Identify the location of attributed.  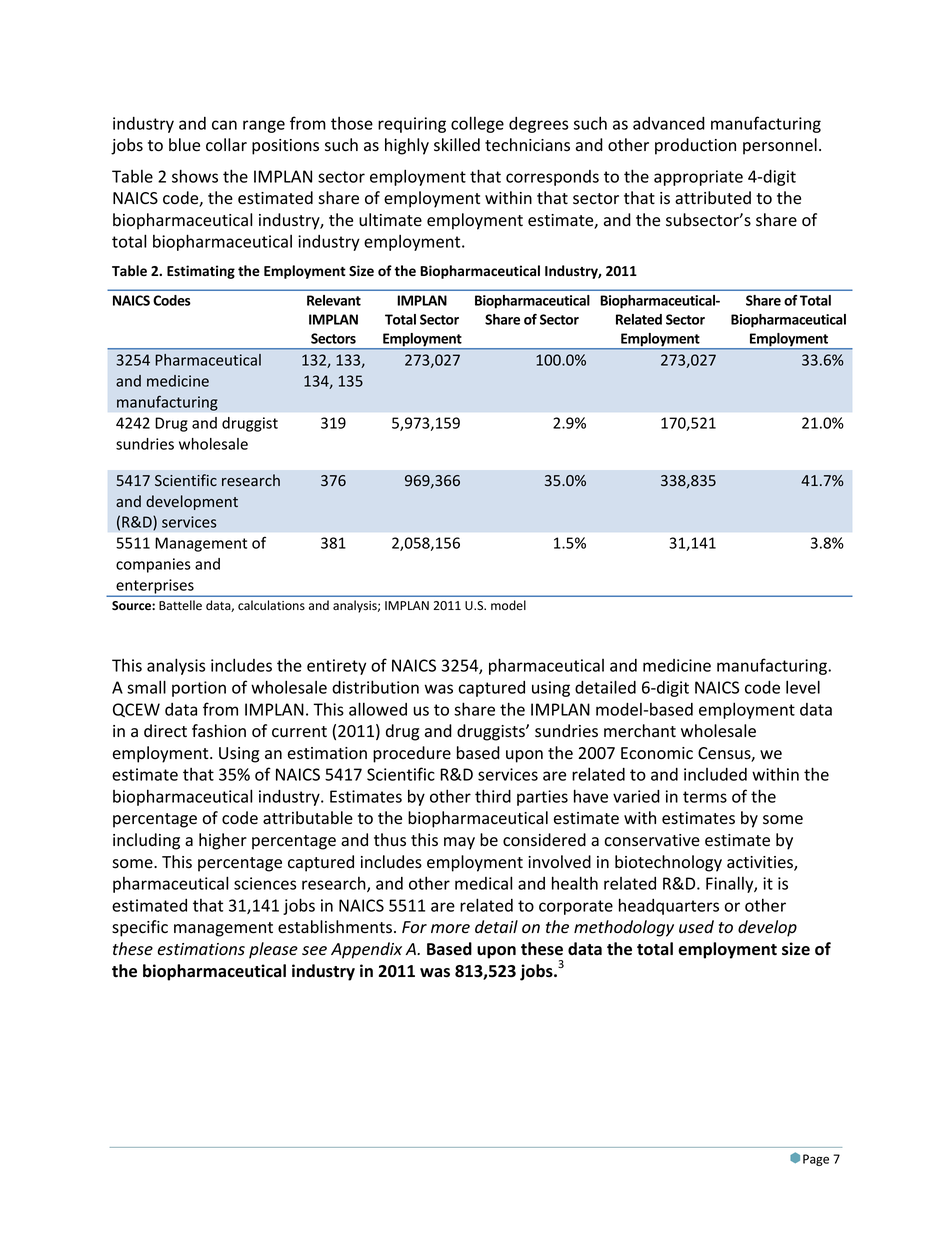
(713, 198).
